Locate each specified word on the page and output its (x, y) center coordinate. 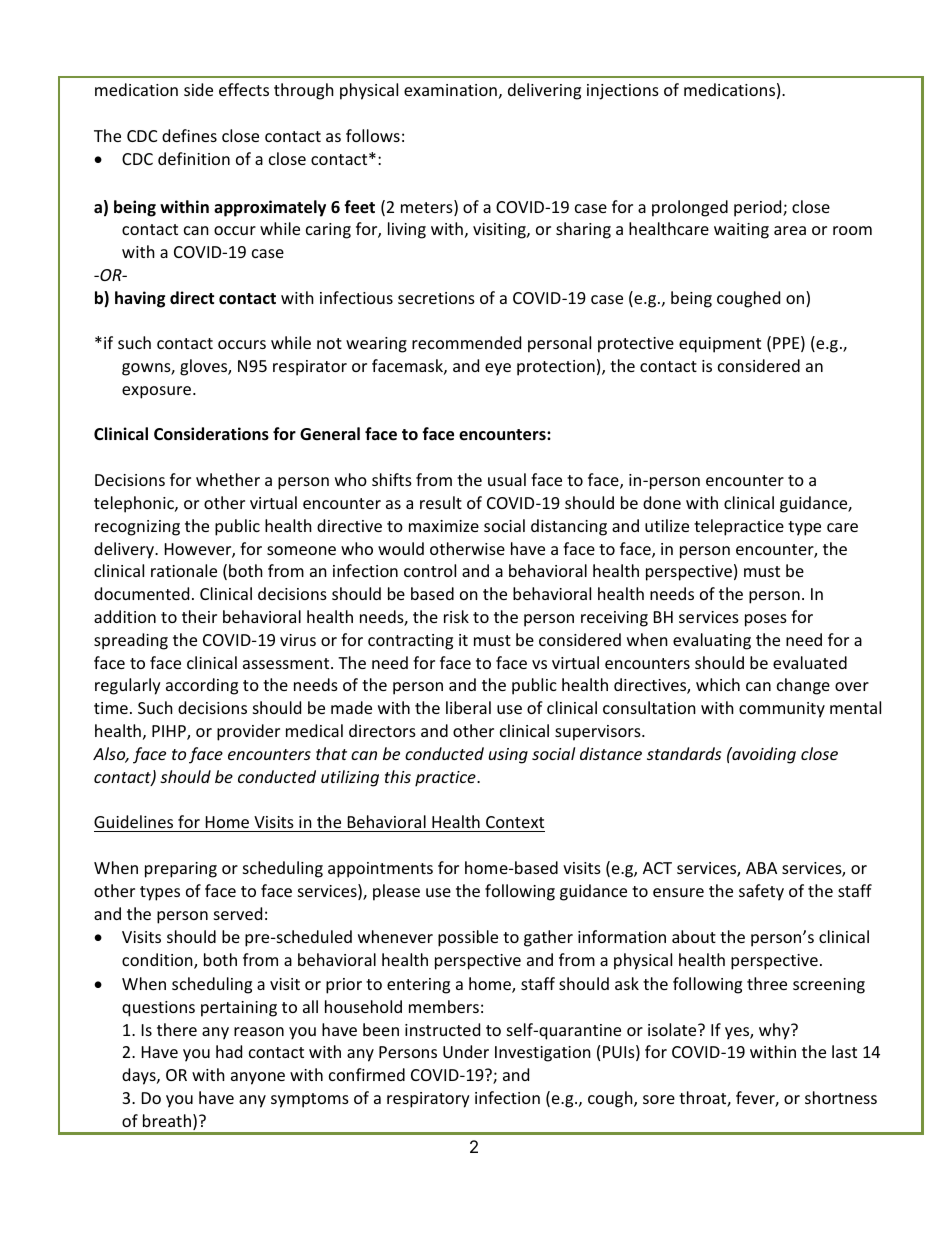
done (662, 502)
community (782, 710)
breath (167, 1120)
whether (228, 479)
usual (507, 479)
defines (189, 135)
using (508, 756)
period (759, 208)
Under (466, 1051)
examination (450, 90)
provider (248, 732)
